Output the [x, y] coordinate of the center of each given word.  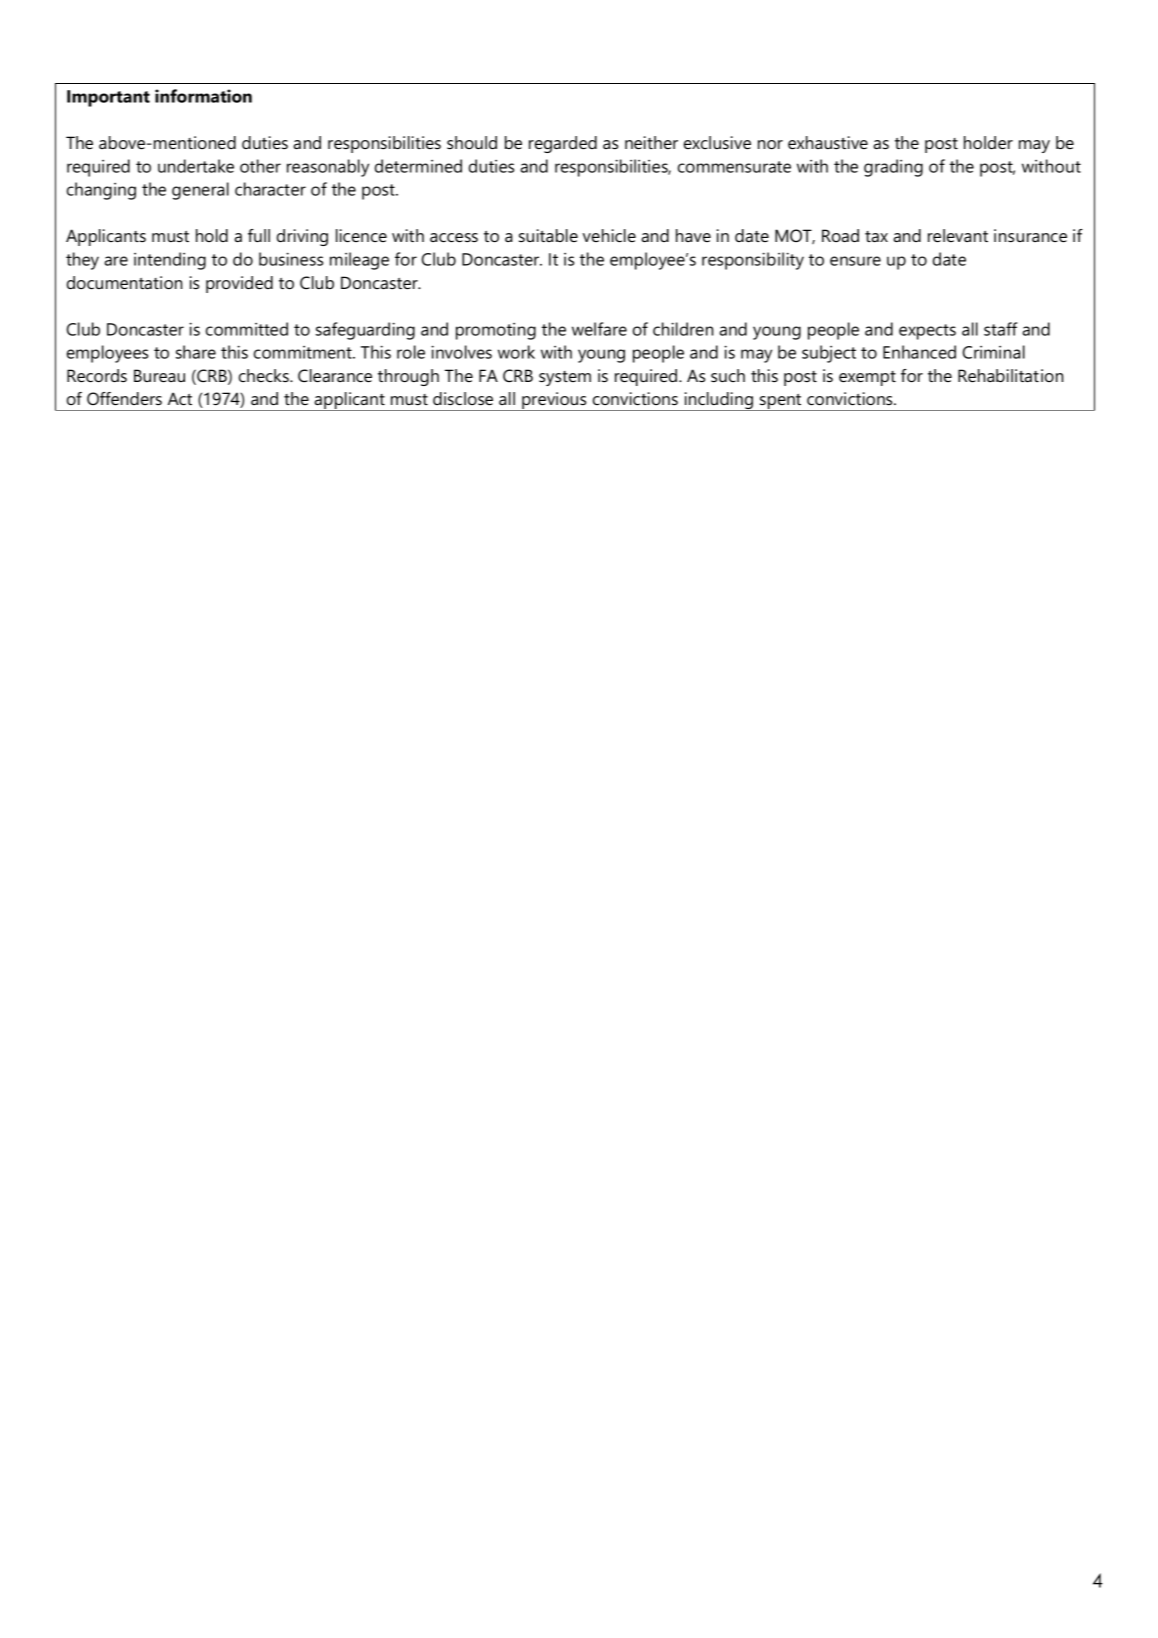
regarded [563, 144]
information [203, 96]
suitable [548, 235]
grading [893, 168]
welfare [599, 329]
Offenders [124, 398]
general [200, 191]
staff [1000, 329]
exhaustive [828, 142]
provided [239, 284]
